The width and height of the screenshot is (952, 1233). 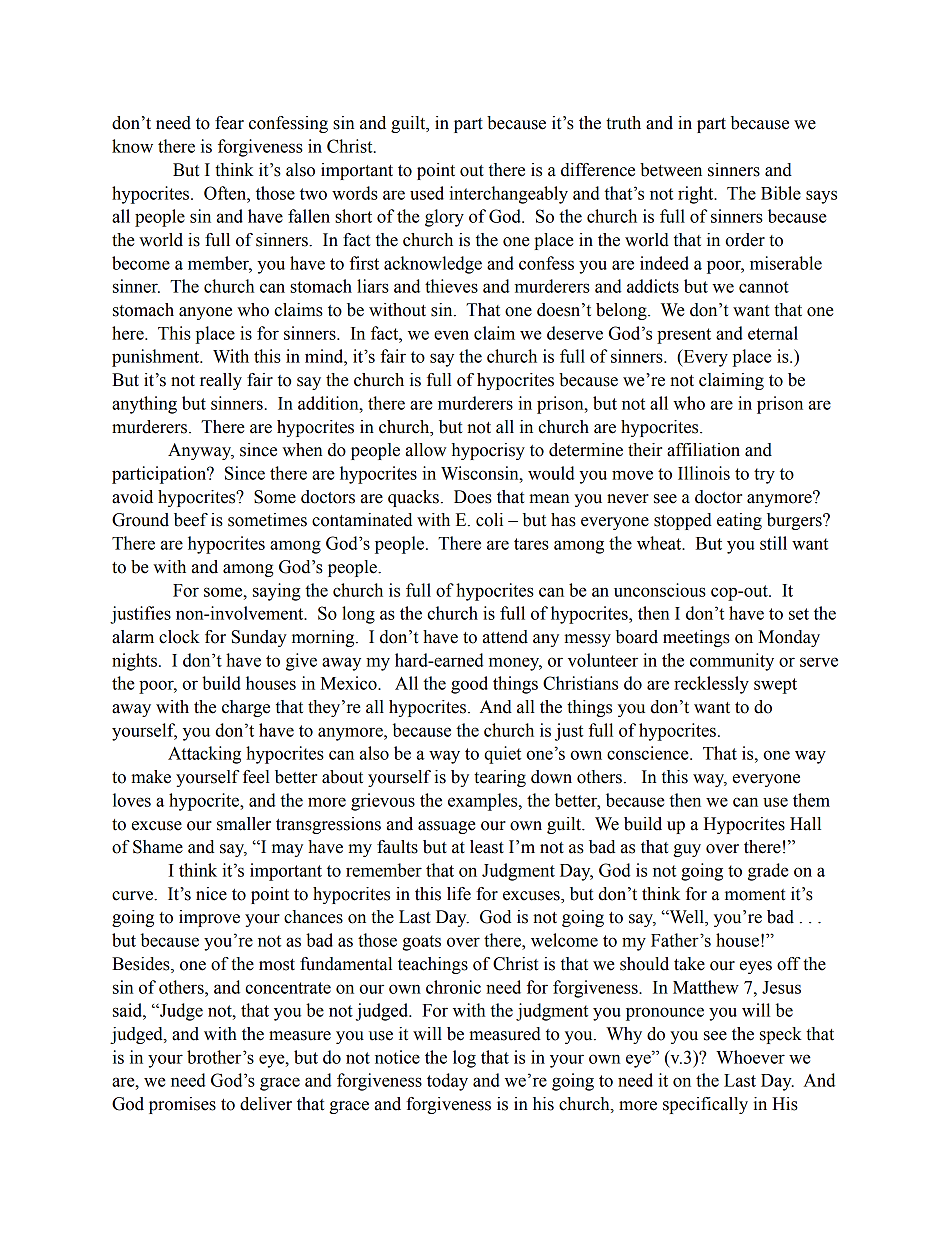 I want to click on hypocrisy, so click(x=488, y=451).
